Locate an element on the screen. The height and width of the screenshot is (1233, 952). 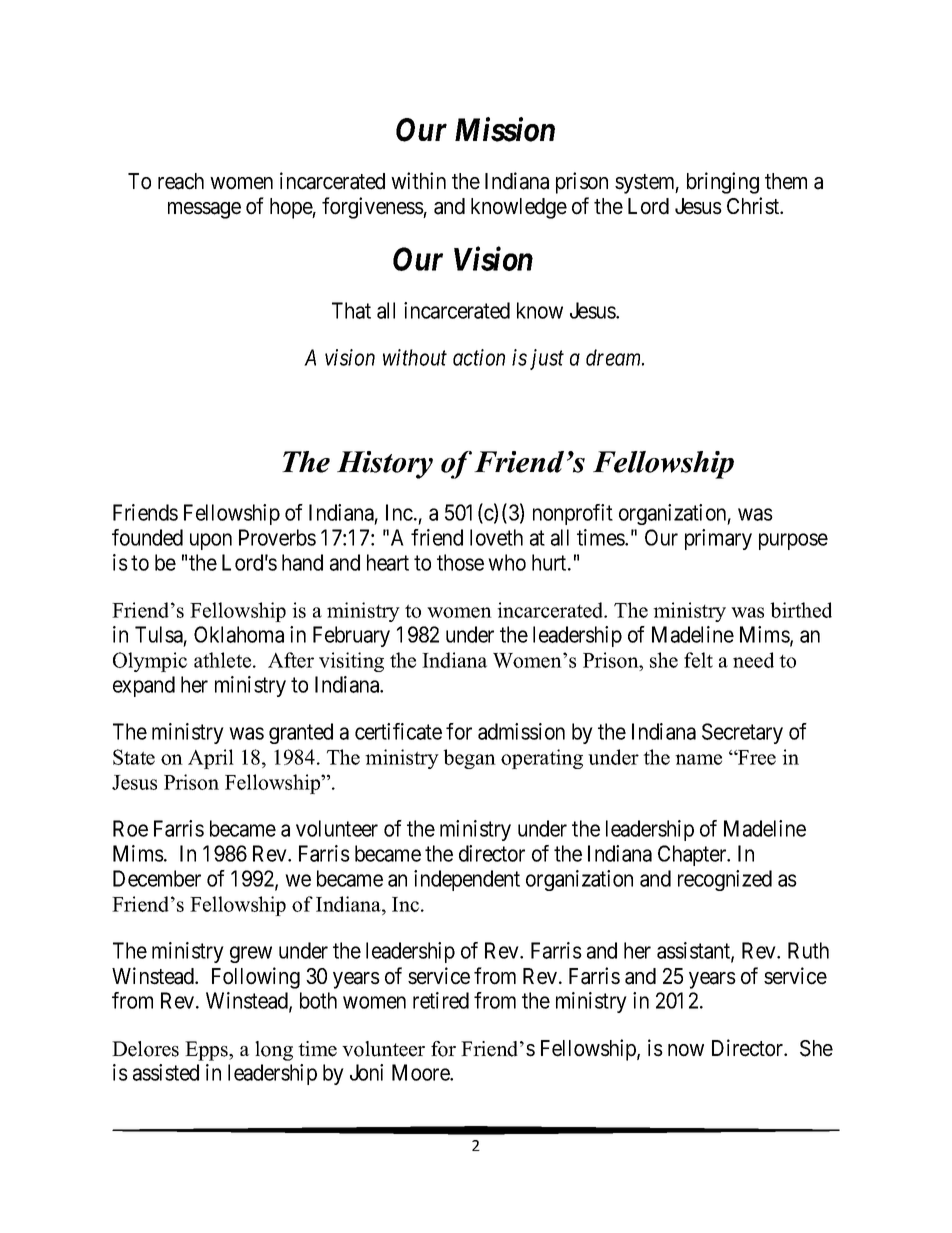
April is located at coordinates (211, 759).
